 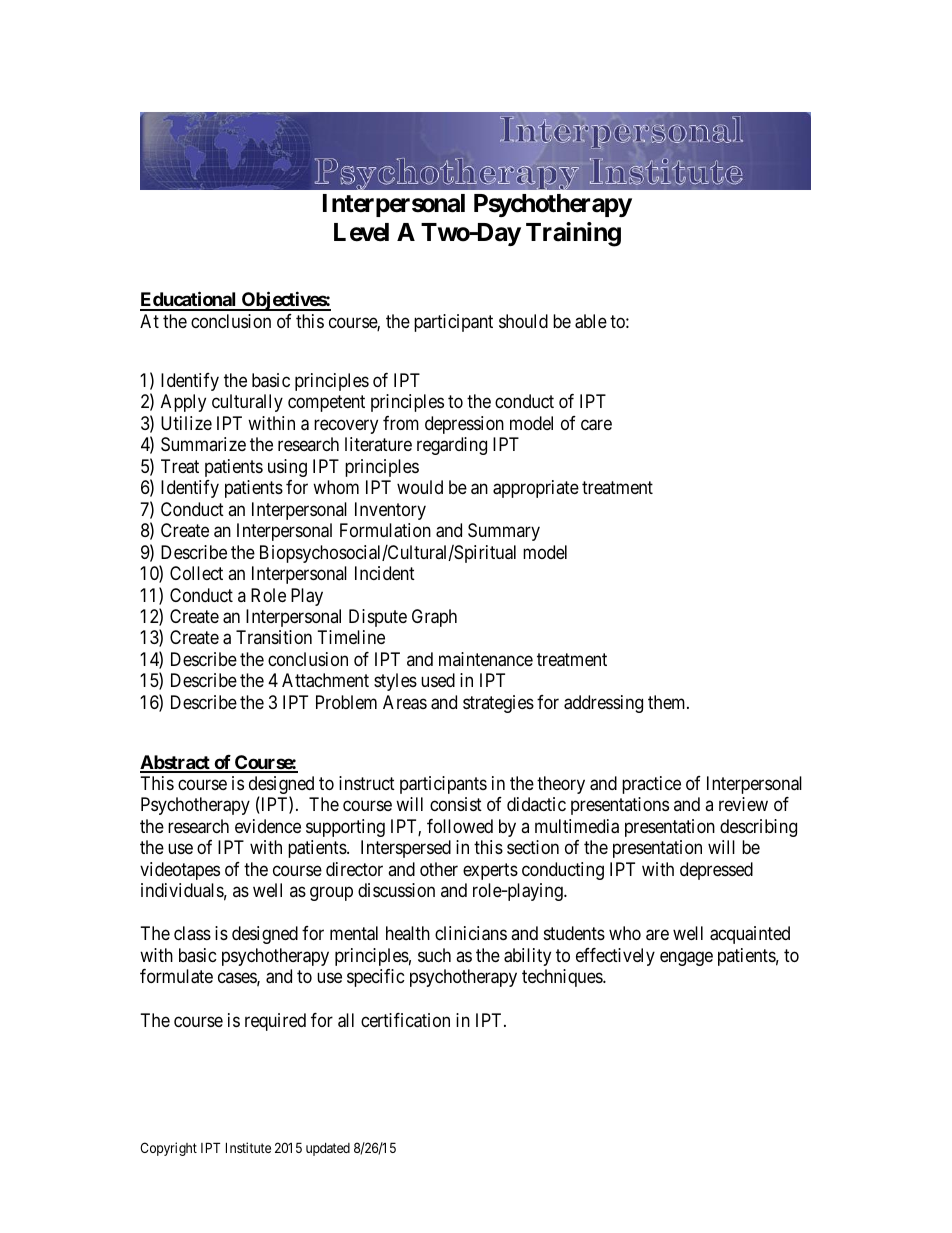 I want to click on used, so click(x=438, y=680).
